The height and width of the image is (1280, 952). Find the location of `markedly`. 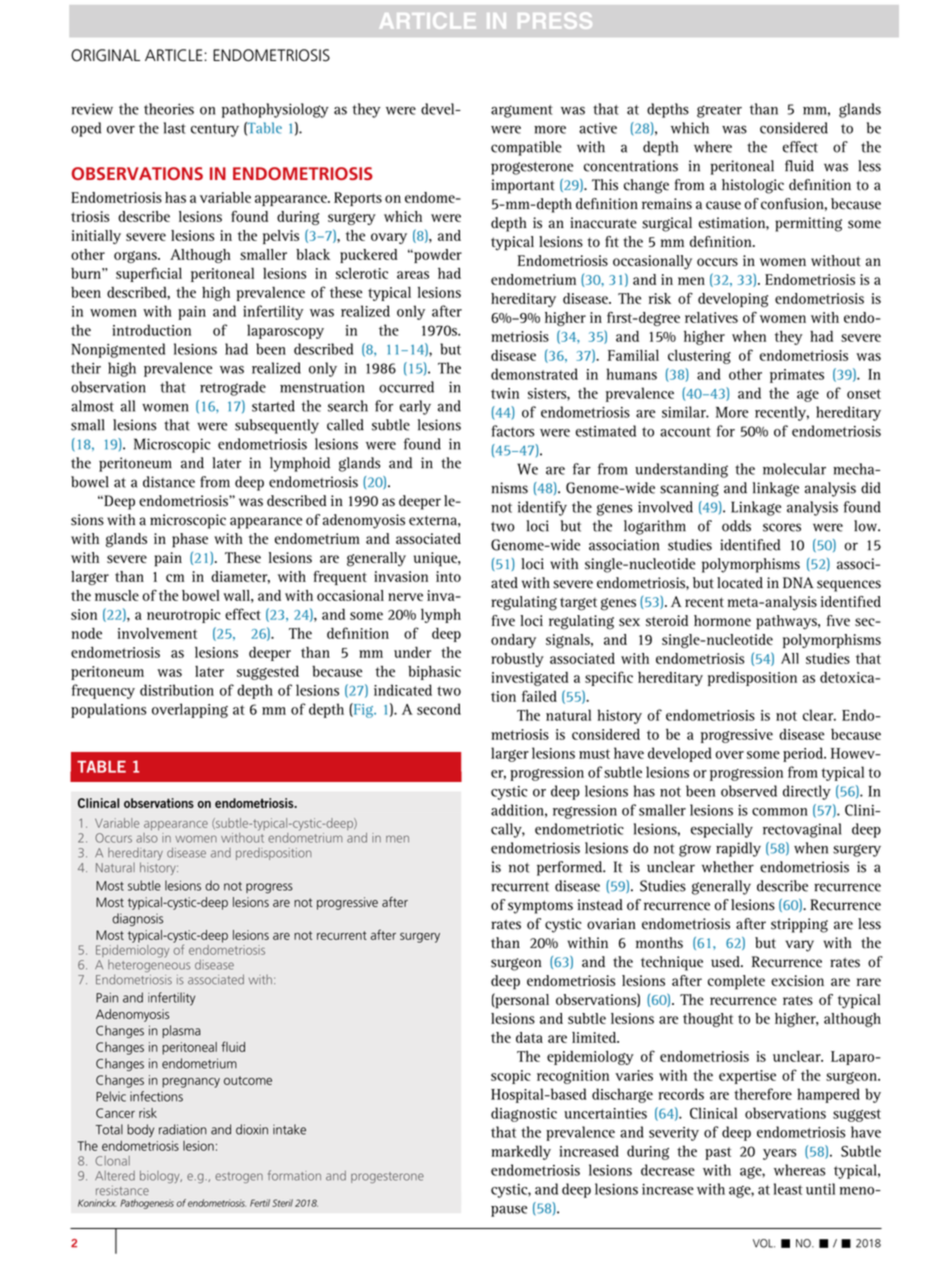

markedly is located at coordinates (521, 1152).
